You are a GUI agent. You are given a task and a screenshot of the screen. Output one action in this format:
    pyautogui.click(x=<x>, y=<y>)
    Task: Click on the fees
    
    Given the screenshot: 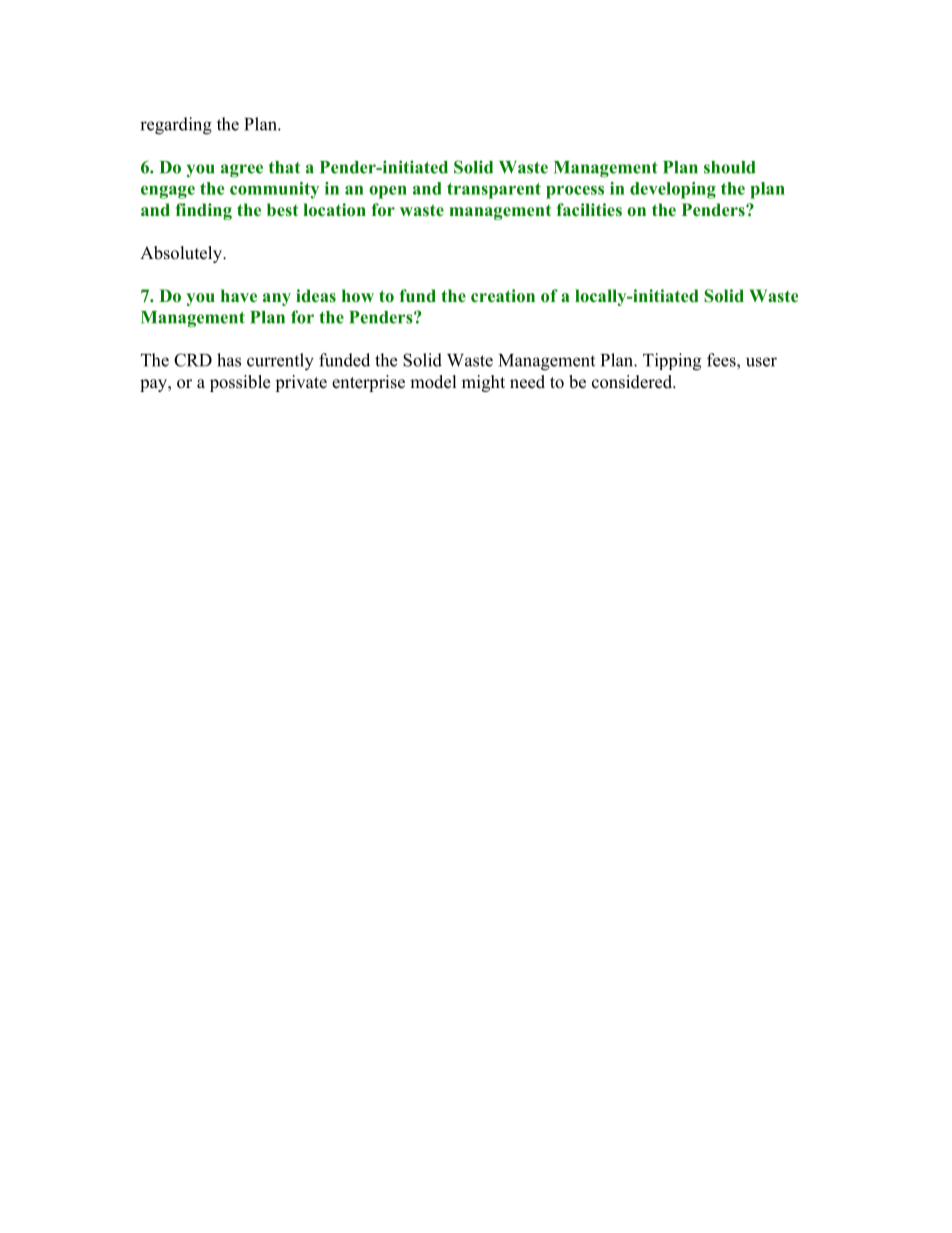 What is the action you would take?
    pyautogui.click(x=722, y=360)
